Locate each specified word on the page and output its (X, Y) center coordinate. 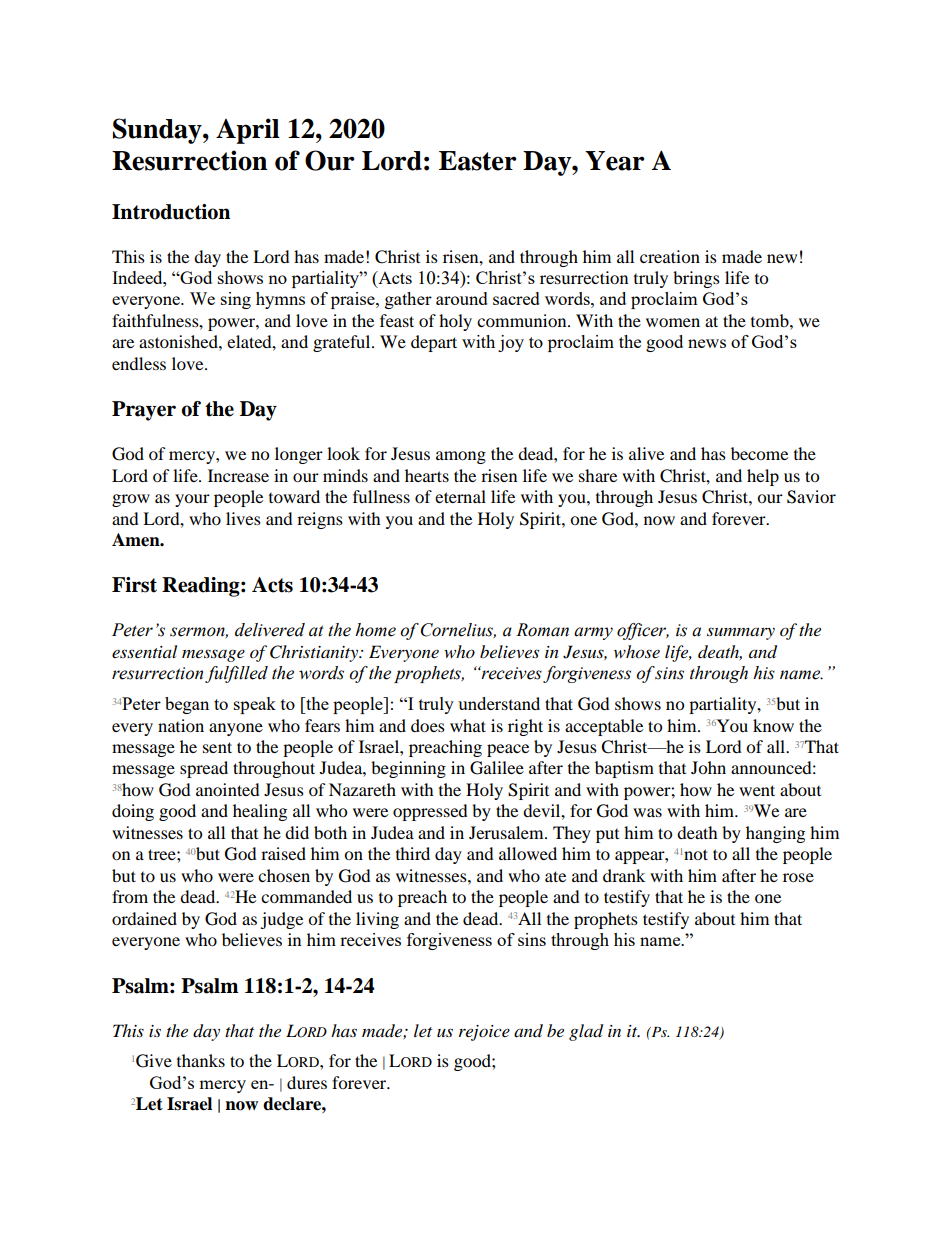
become (759, 453)
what (468, 725)
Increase (238, 475)
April (248, 131)
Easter (478, 161)
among (461, 457)
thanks (201, 1060)
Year (615, 161)
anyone (236, 729)
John (708, 767)
